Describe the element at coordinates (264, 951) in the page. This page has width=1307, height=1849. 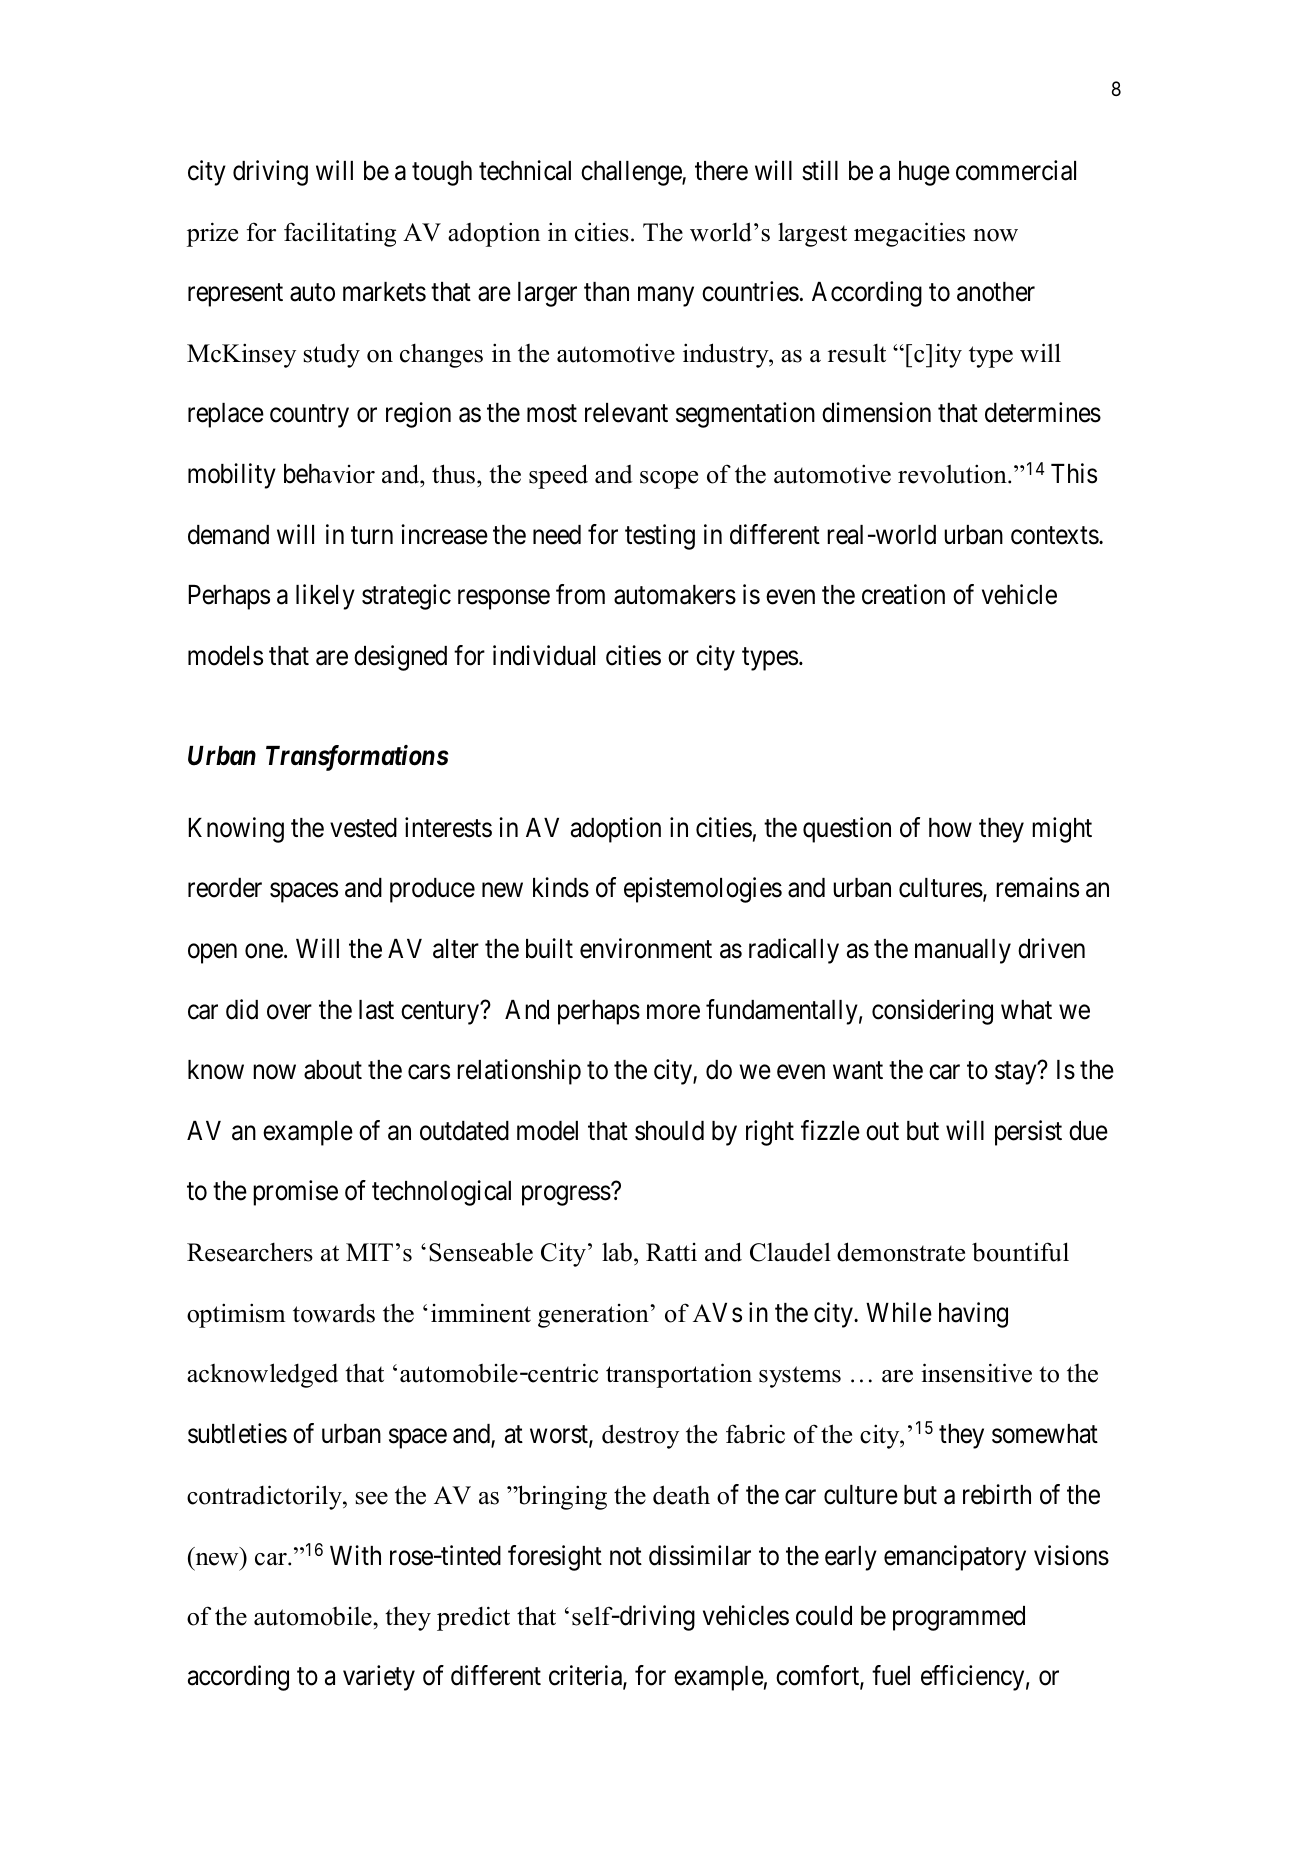
I see `one` at that location.
